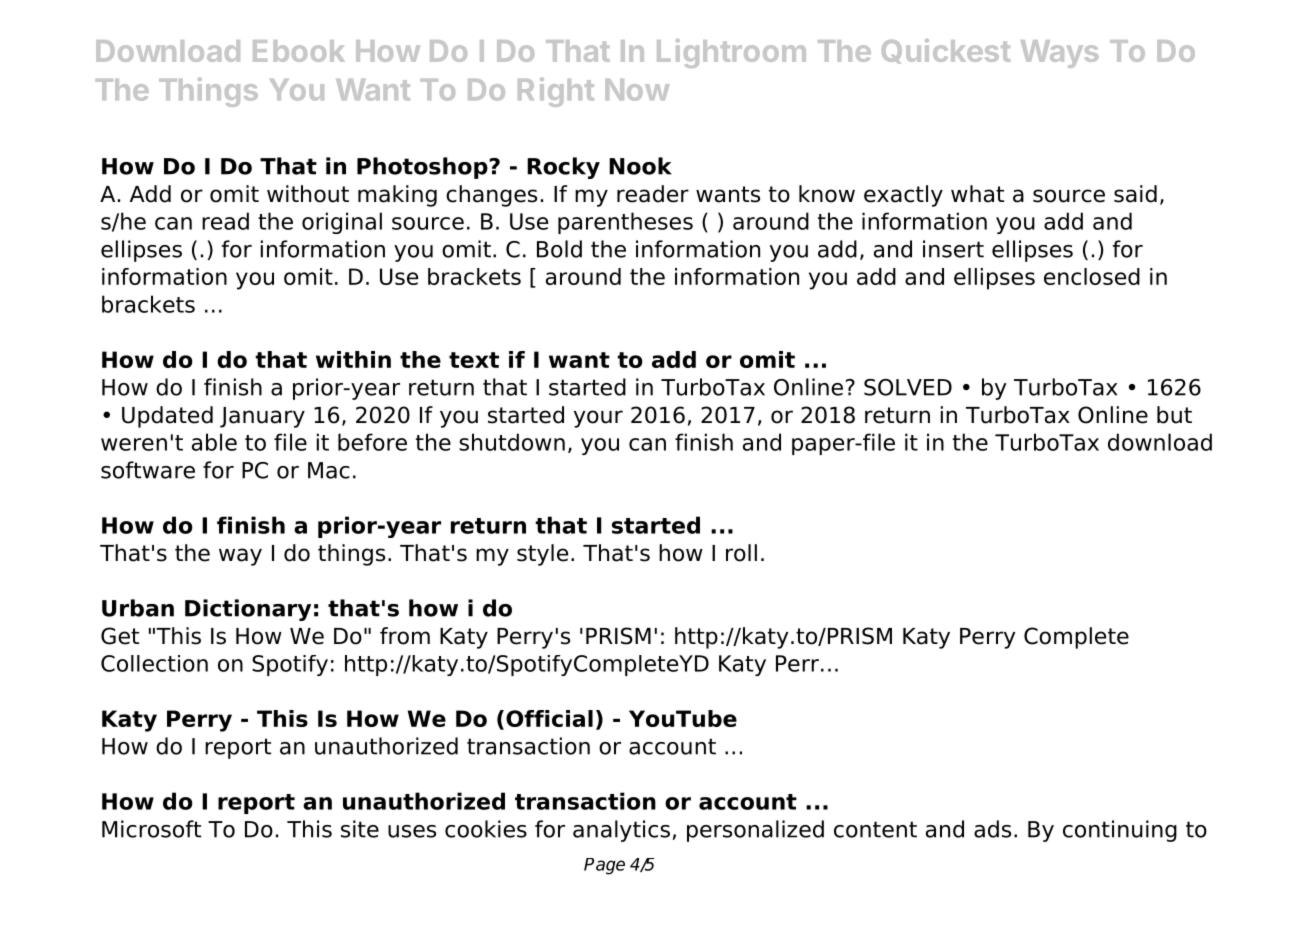  I want to click on your, so click(598, 419).
